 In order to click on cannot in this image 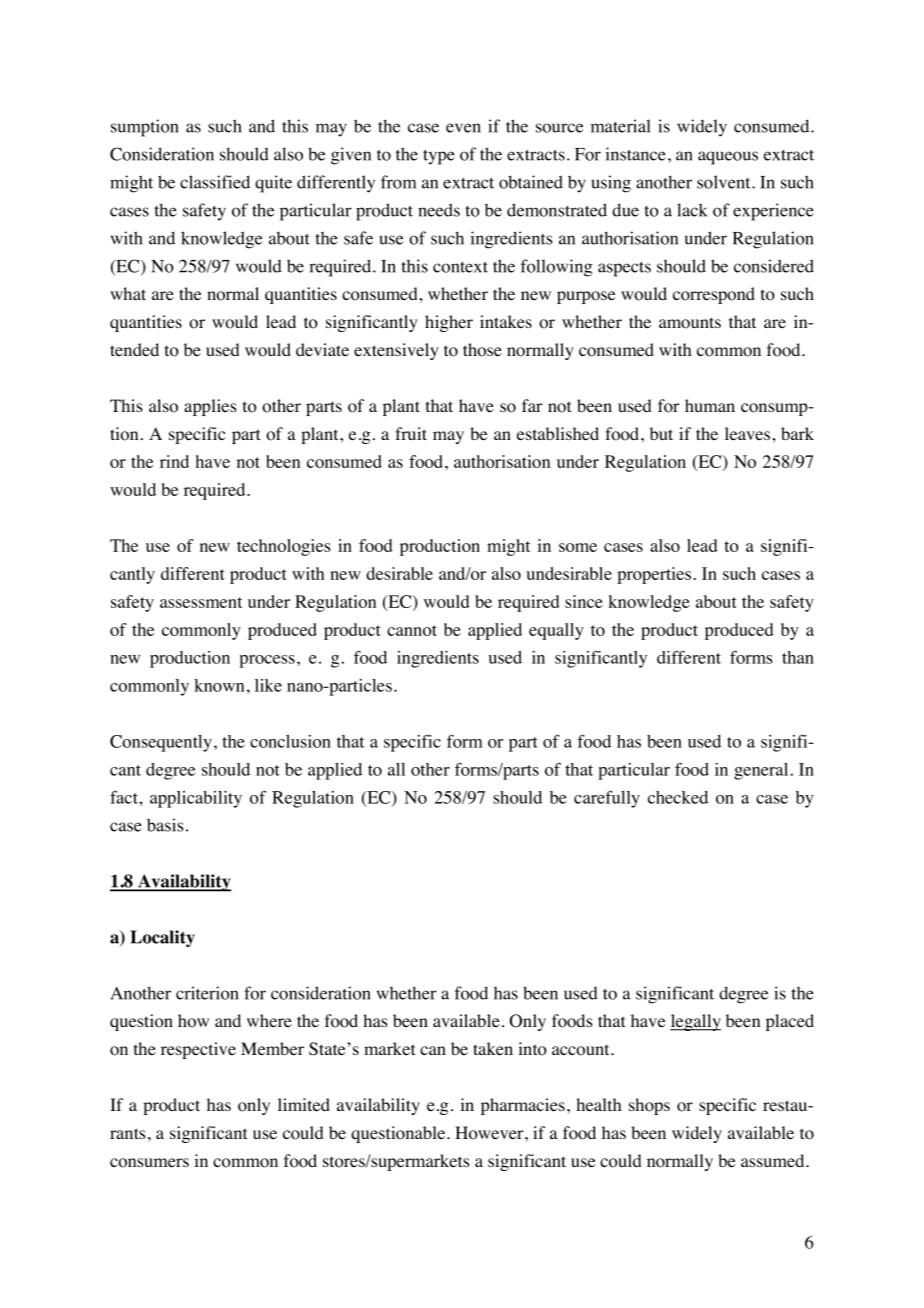, I will do `click(412, 630)`.
